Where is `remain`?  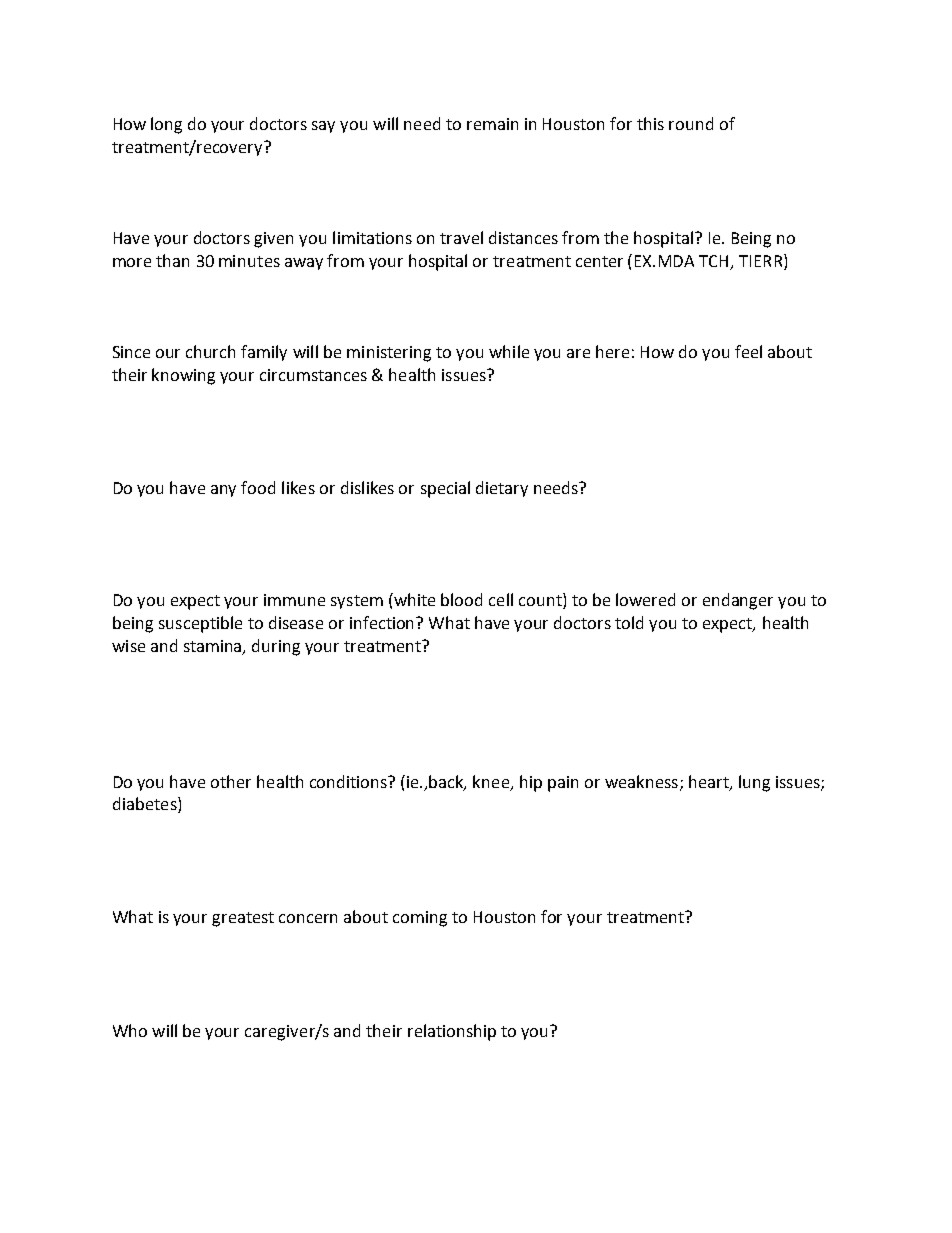
remain is located at coordinates (492, 124).
